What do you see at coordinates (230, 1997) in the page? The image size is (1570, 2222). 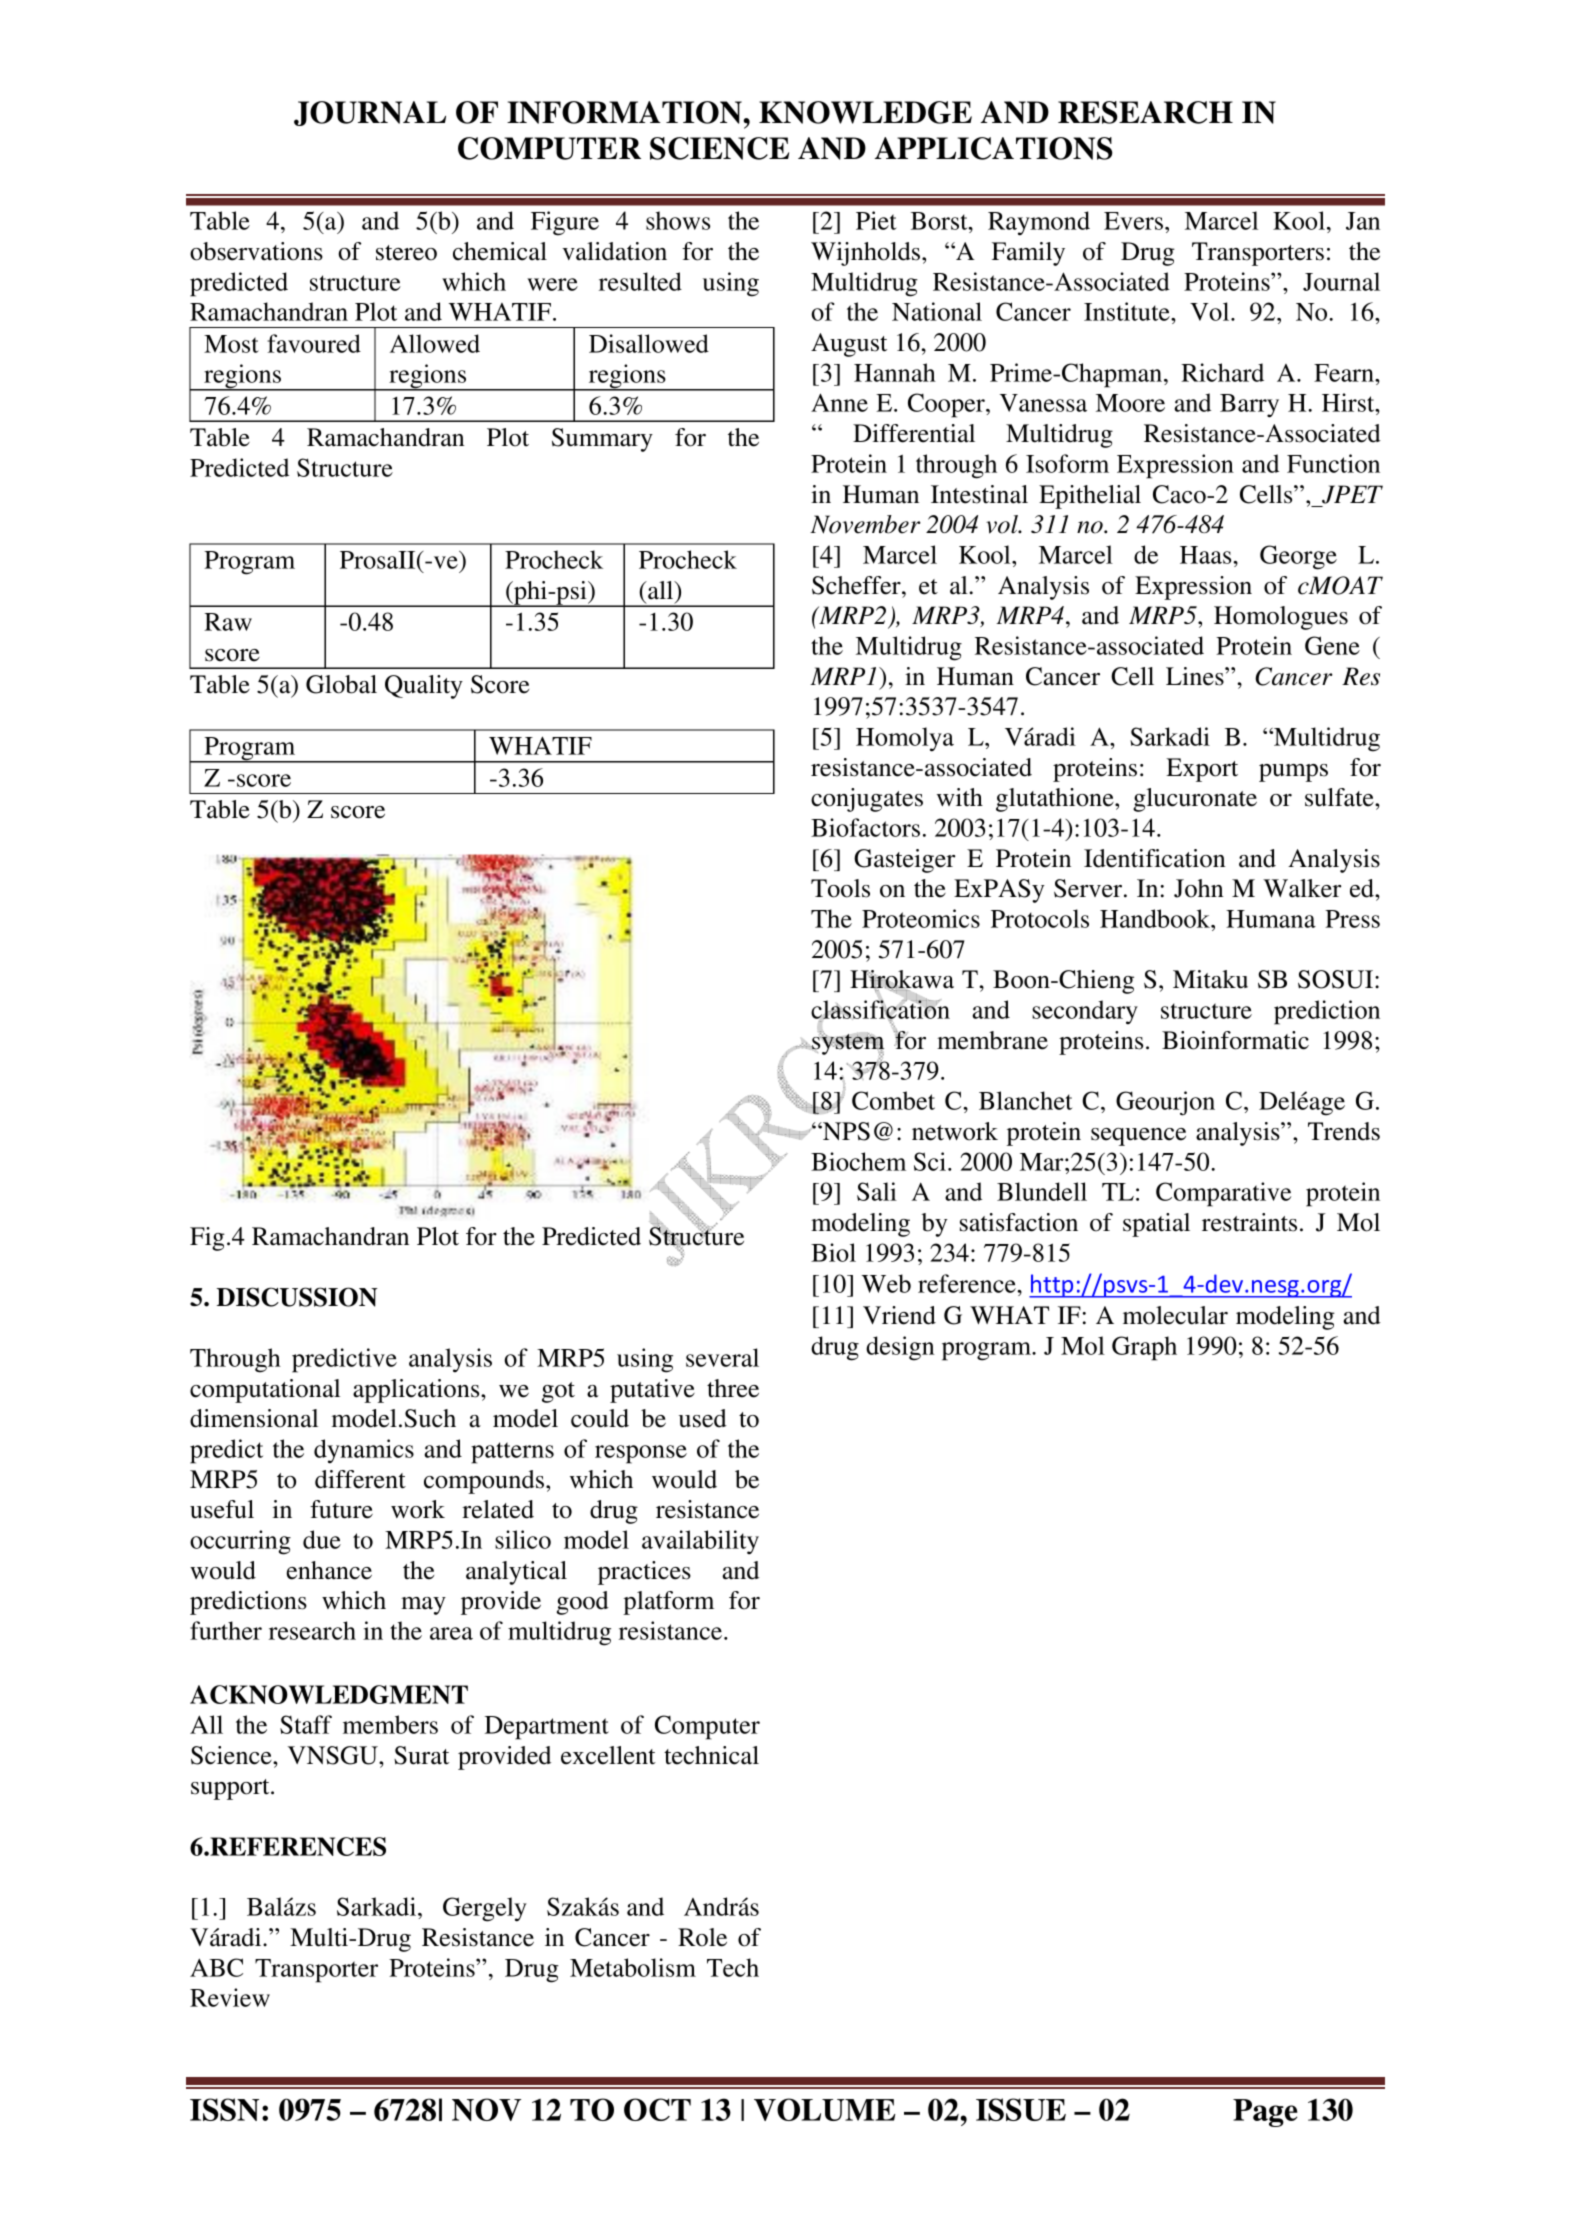 I see `Review` at bounding box center [230, 1997].
